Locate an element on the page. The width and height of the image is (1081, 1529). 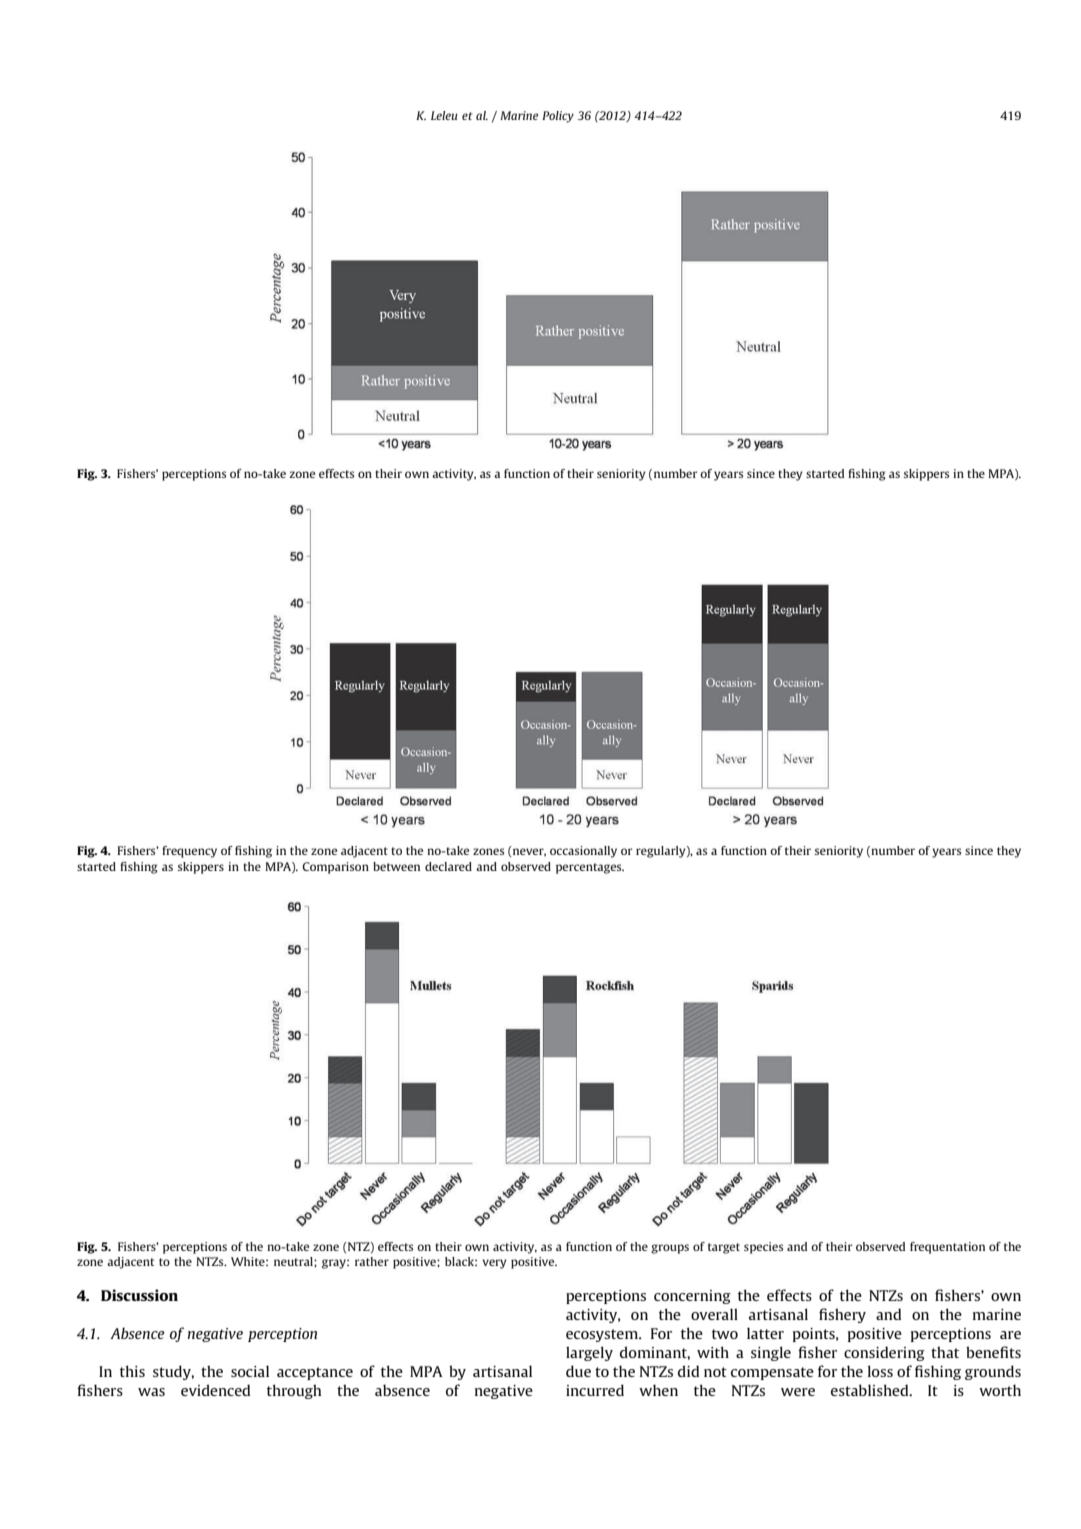
species is located at coordinates (763, 1248).
